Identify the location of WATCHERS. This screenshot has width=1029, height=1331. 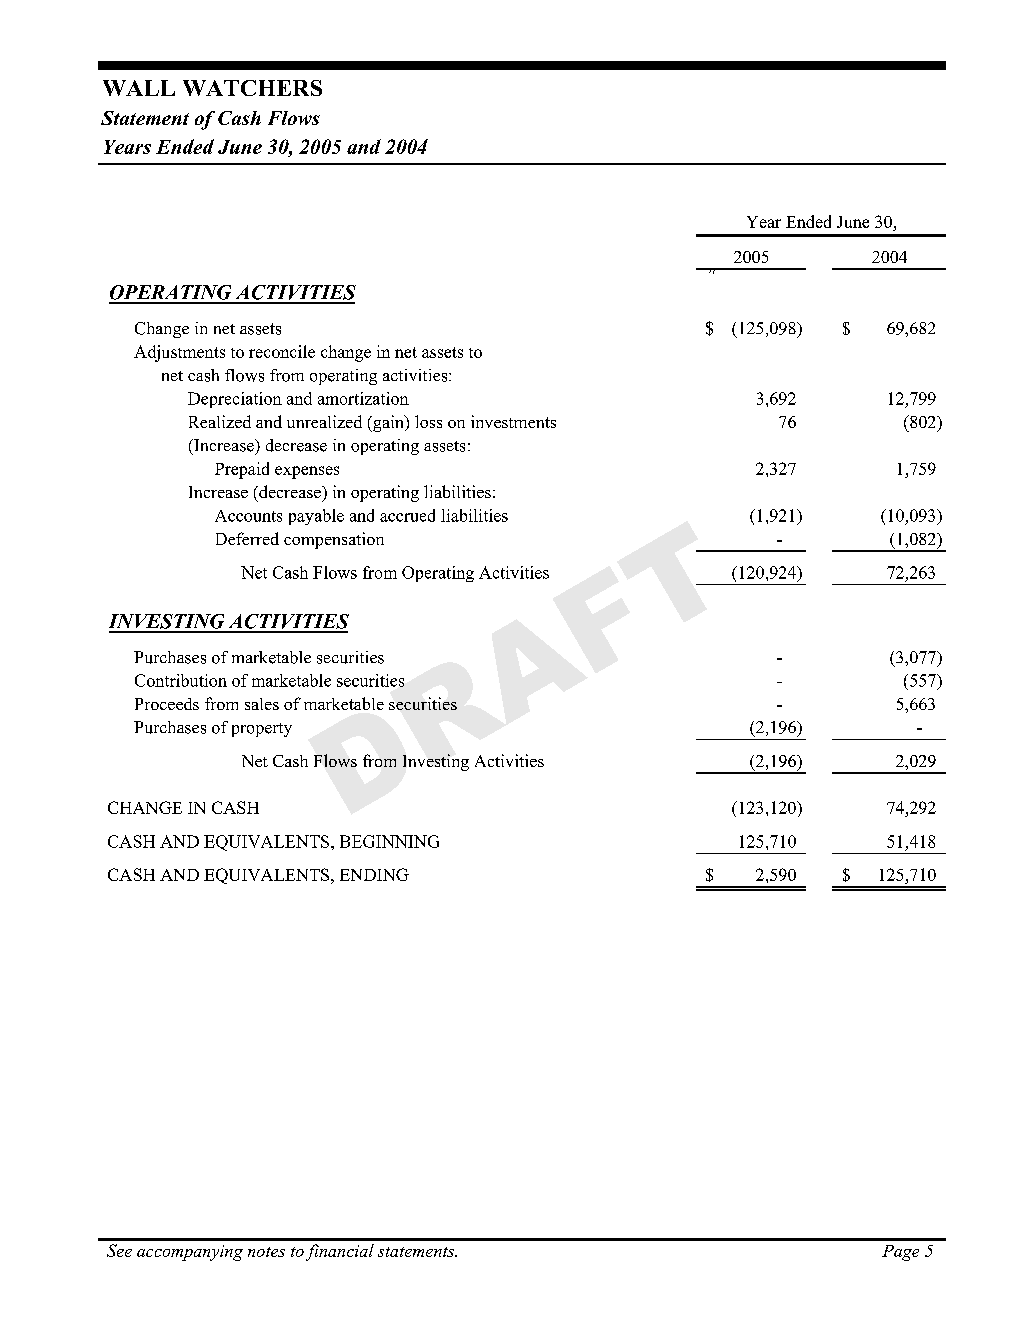
(252, 88).
